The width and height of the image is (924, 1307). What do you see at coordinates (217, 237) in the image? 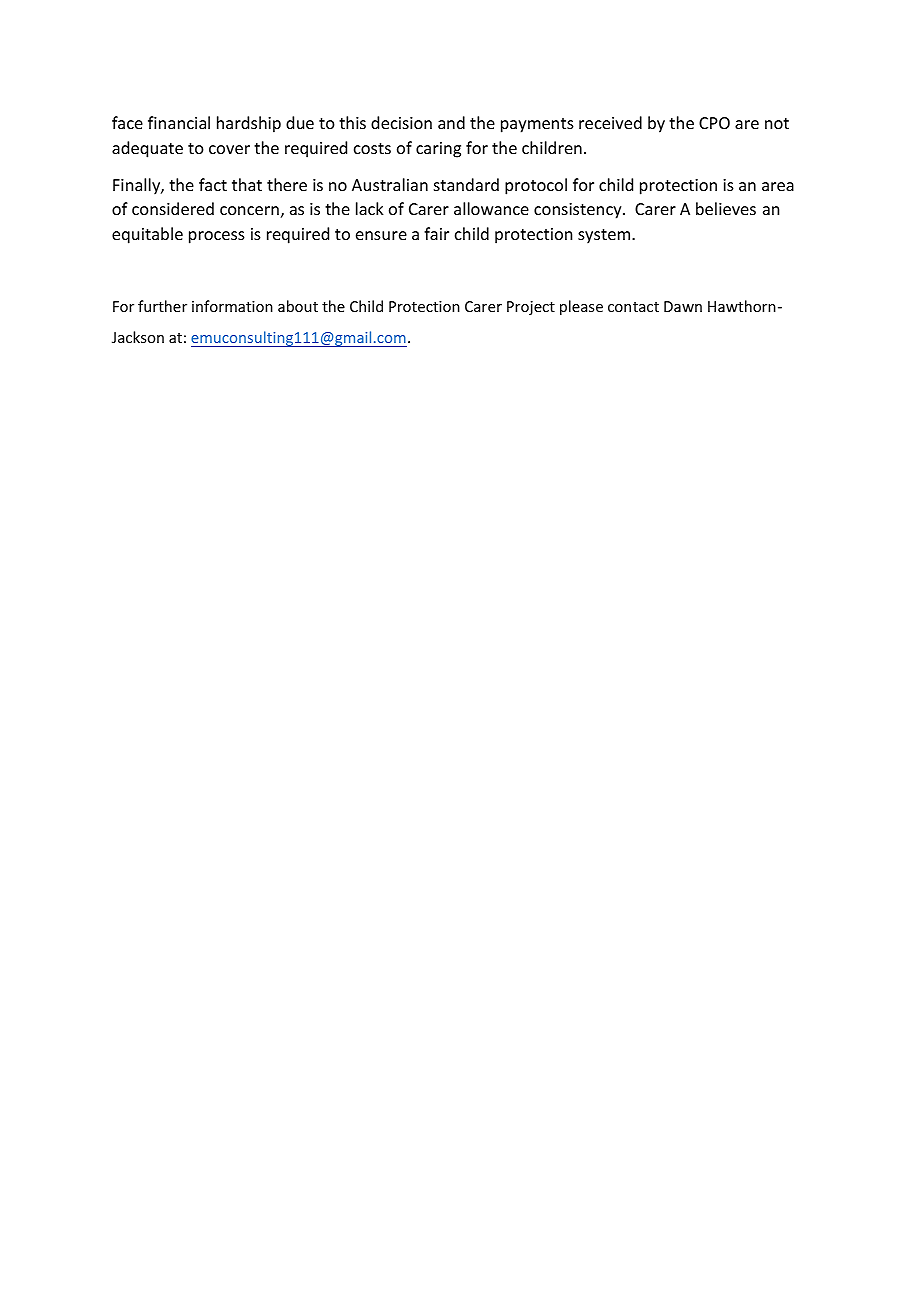
I see `process` at bounding box center [217, 237].
